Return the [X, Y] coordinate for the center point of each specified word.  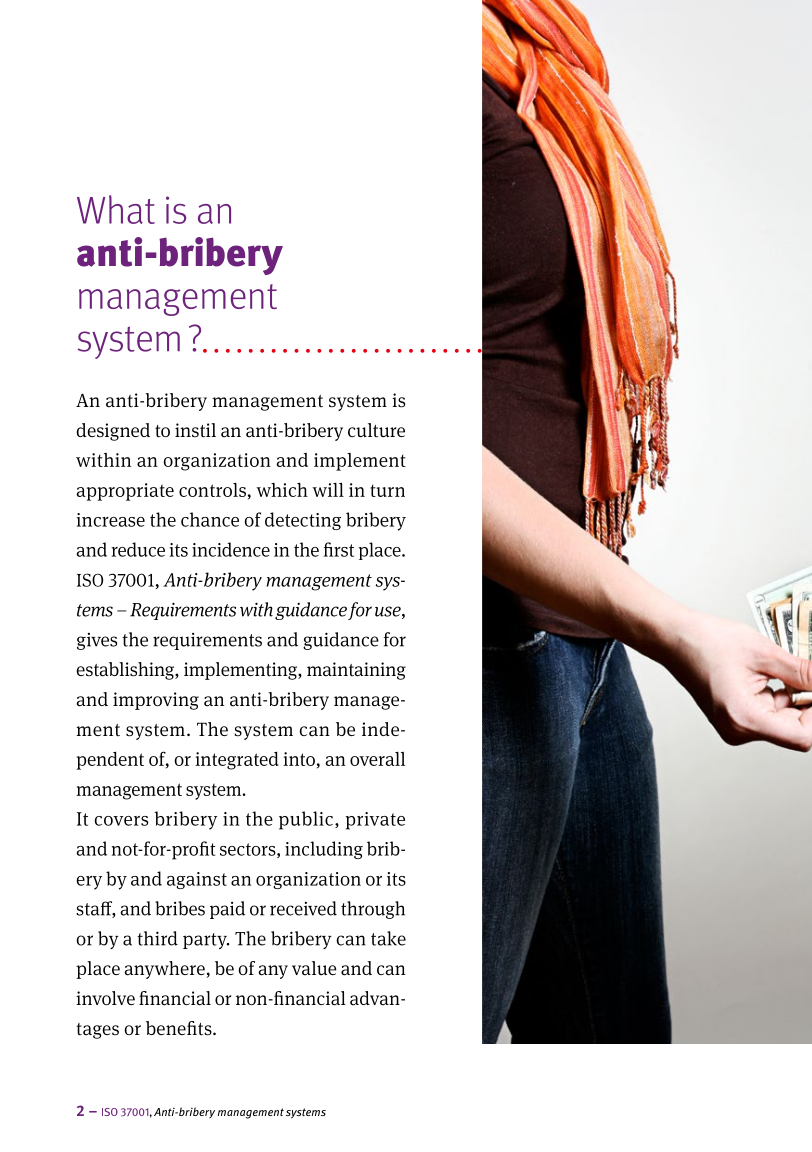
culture [376, 430]
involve [105, 998]
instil [195, 430]
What [116, 209]
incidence [231, 549]
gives [97, 641]
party [206, 941]
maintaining [356, 671]
